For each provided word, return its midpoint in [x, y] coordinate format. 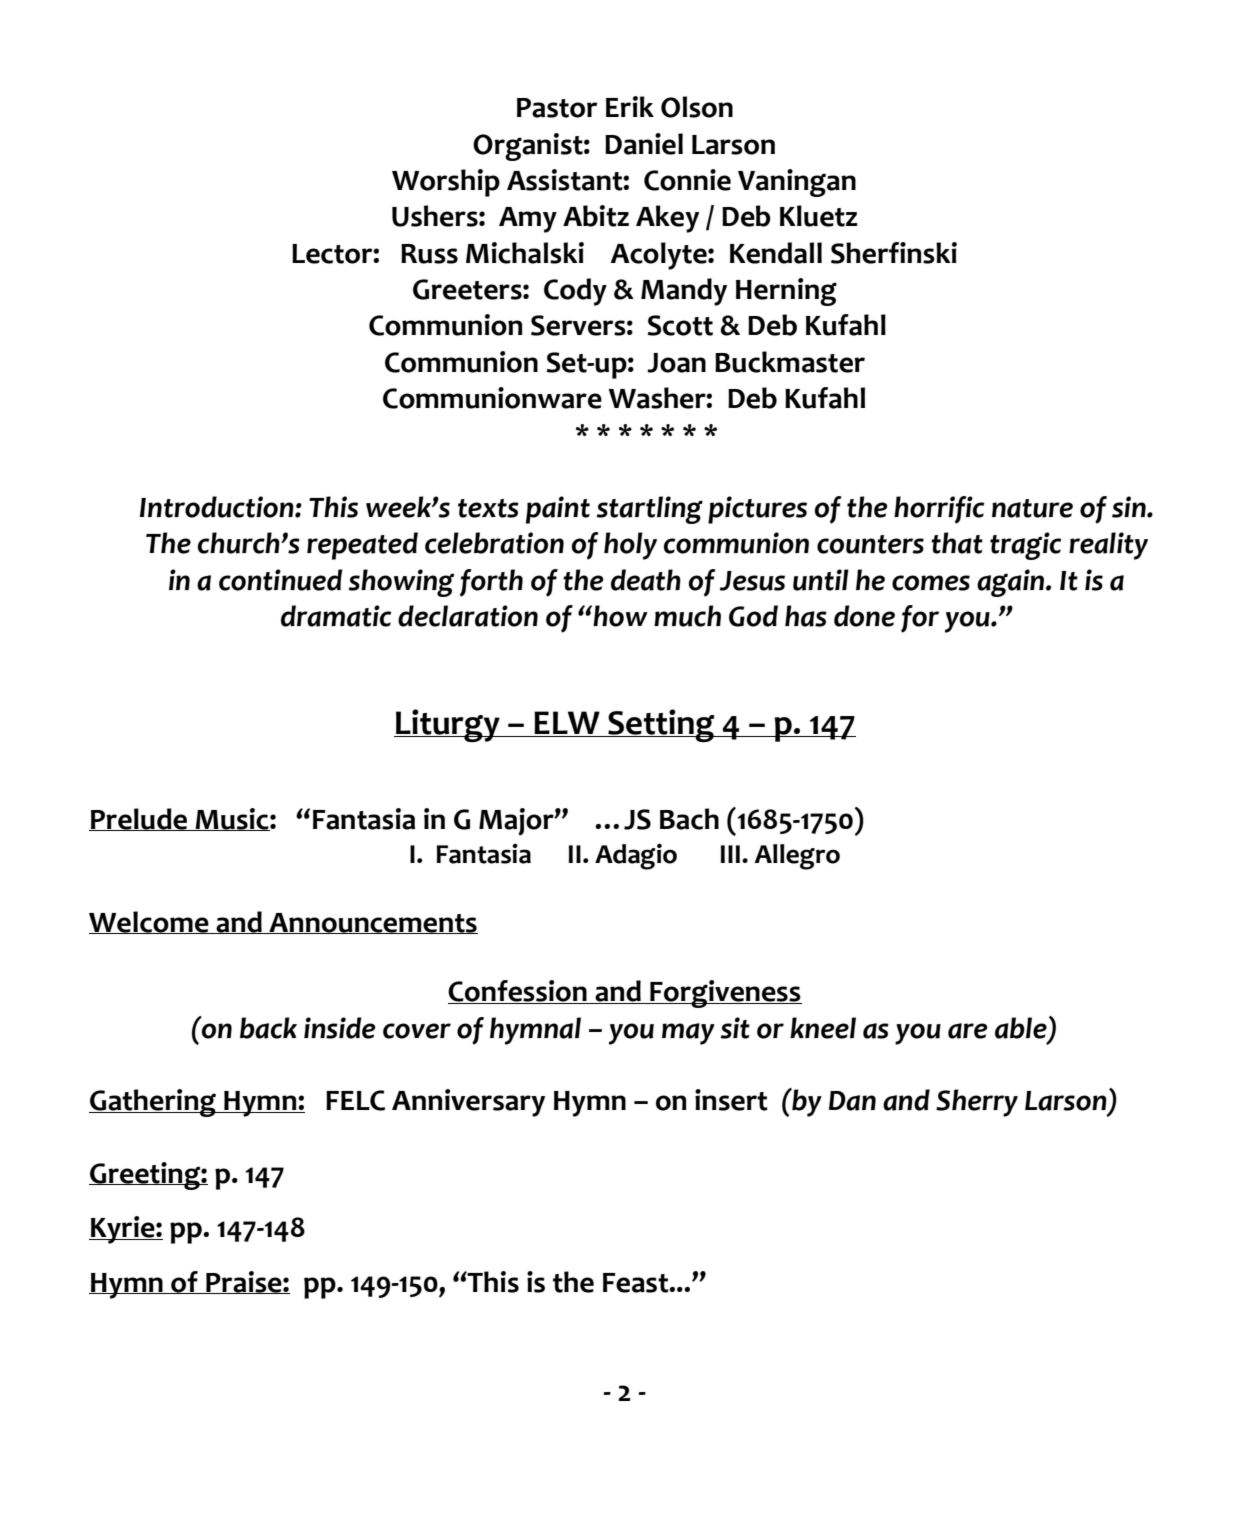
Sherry [977, 1103]
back [268, 1028]
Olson [697, 107]
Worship [446, 183]
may [688, 1034]
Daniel [644, 144]
